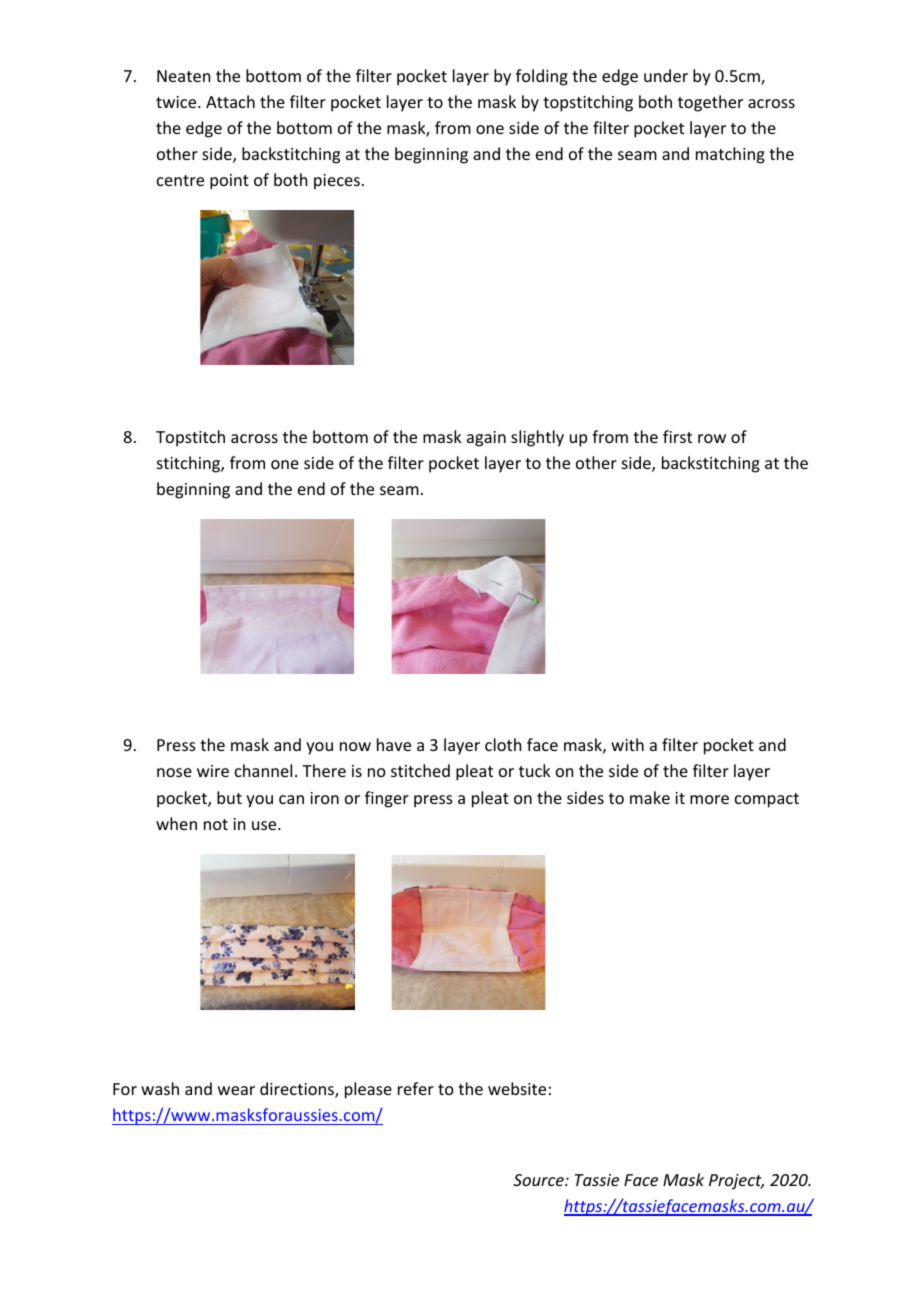  Describe the element at coordinates (537, 438) in the screenshot. I see `slightly` at that location.
